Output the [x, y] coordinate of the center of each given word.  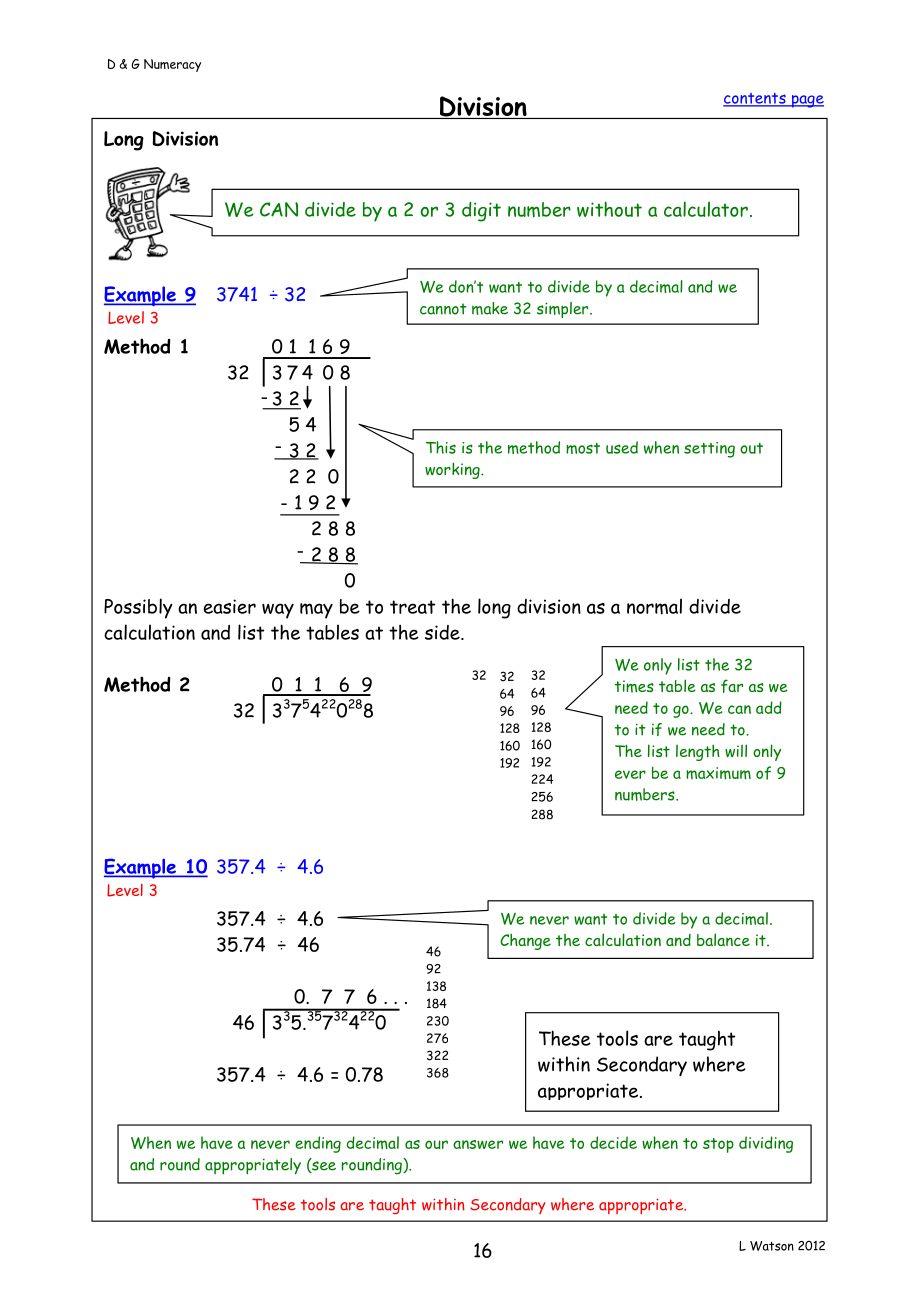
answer [478, 1144]
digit [481, 212]
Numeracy [172, 65]
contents [755, 99]
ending [318, 1144]
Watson [772, 1246]
